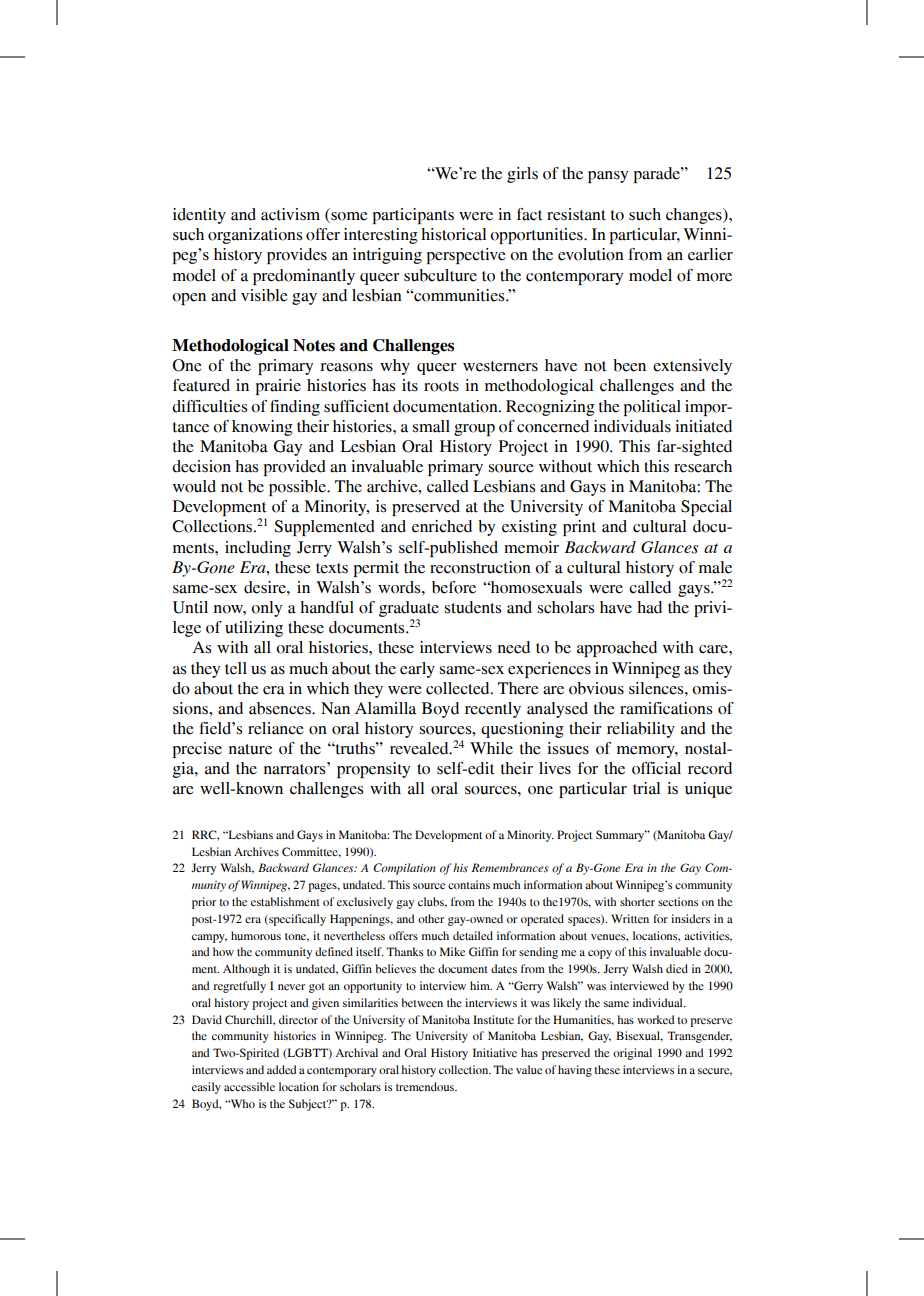  Describe the element at coordinates (472, 607) in the screenshot. I see `students` at that location.
